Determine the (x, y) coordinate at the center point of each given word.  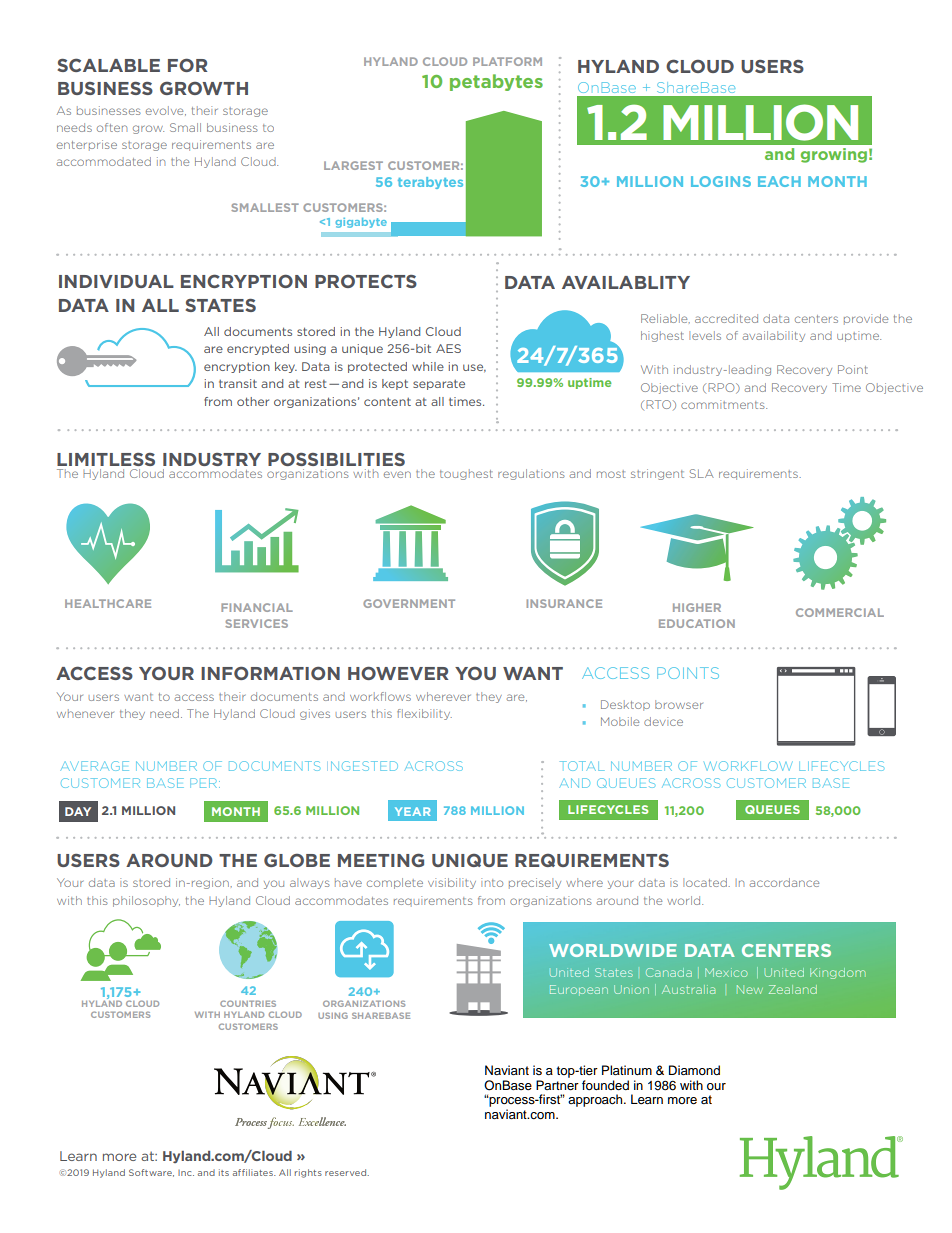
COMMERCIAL (840, 612)
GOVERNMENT (409, 603)
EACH (779, 181)
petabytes (496, 82)
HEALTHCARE (108, 603)
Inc (186, 1173)
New (750, 989)
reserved (347, 1172)
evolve (166, 111)
